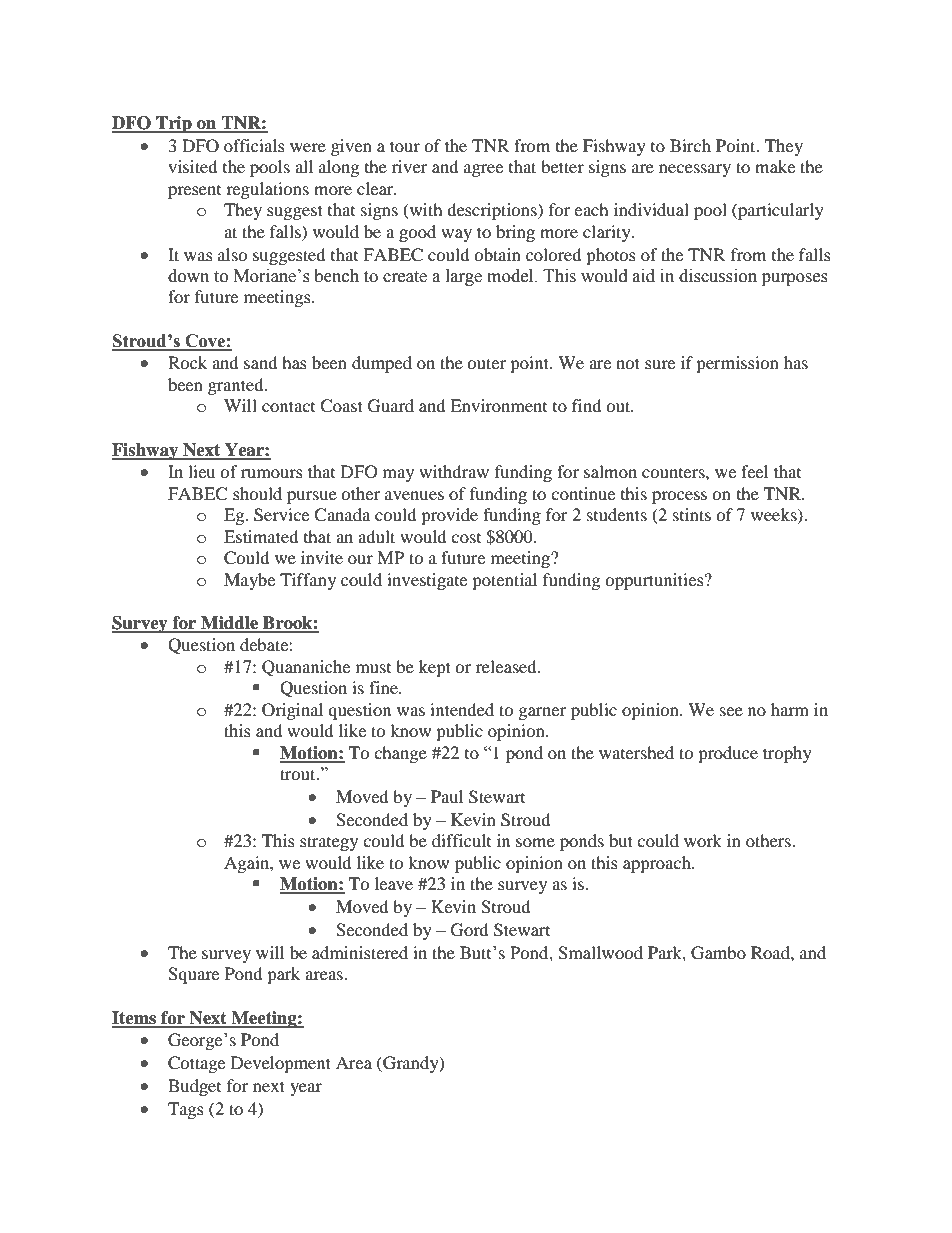 This screenshot has height=1233, width=952. I want to click on Maybe, so click(249, 581).
